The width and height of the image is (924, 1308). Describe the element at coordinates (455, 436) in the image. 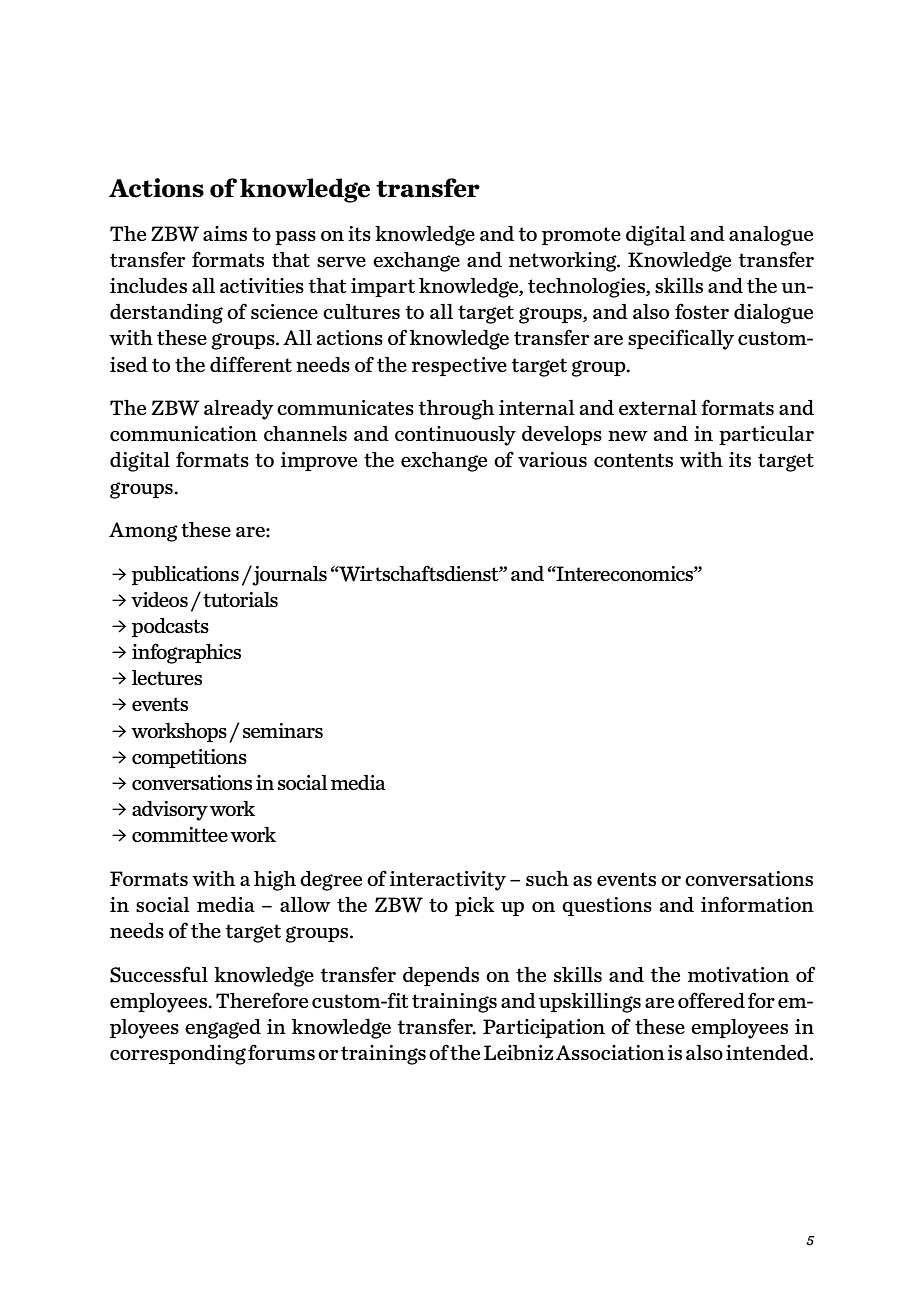

I see `continuously` at that location.
